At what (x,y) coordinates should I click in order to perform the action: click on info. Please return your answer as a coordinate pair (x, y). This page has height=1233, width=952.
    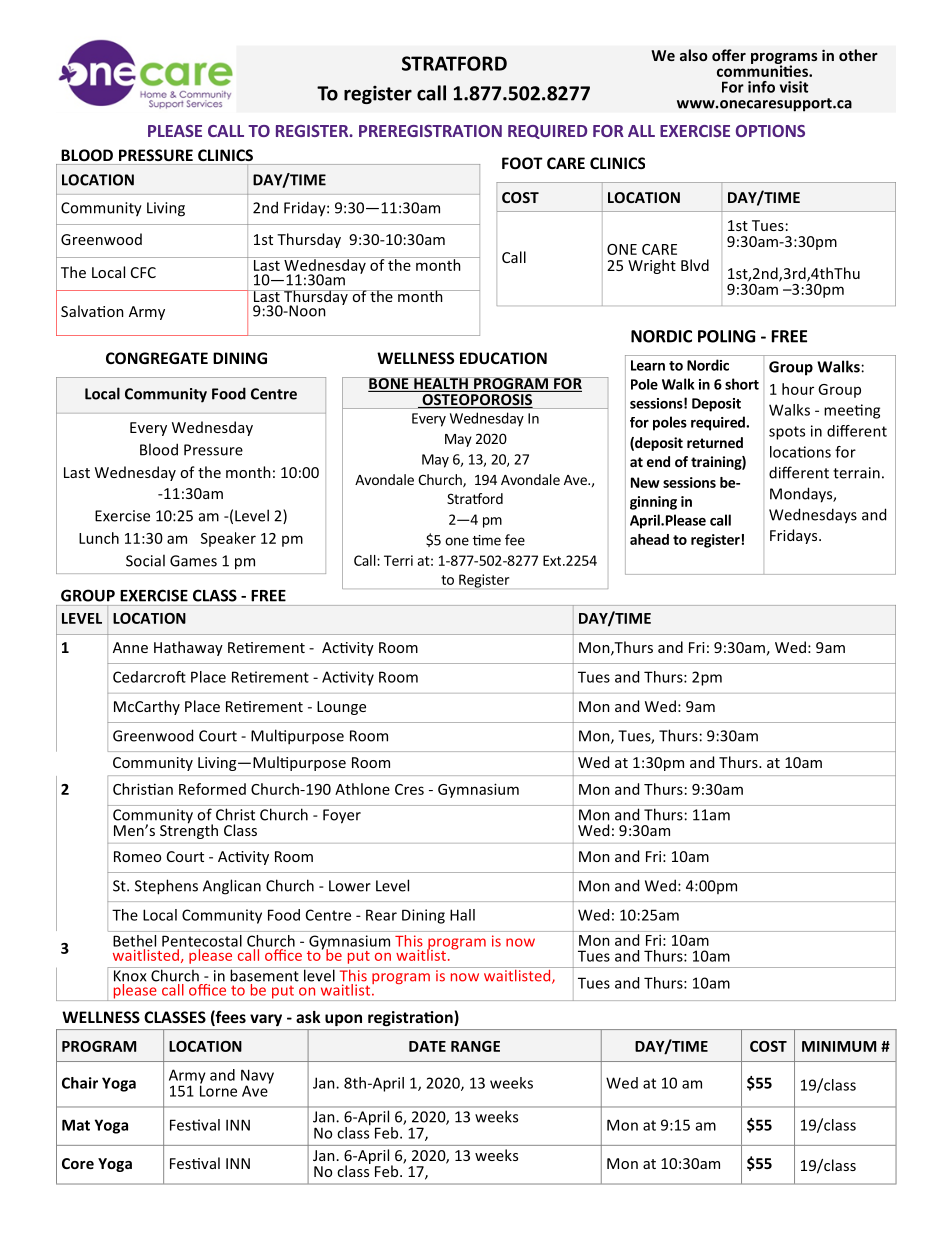
    Looking at the image, I should click on (761, 87).
